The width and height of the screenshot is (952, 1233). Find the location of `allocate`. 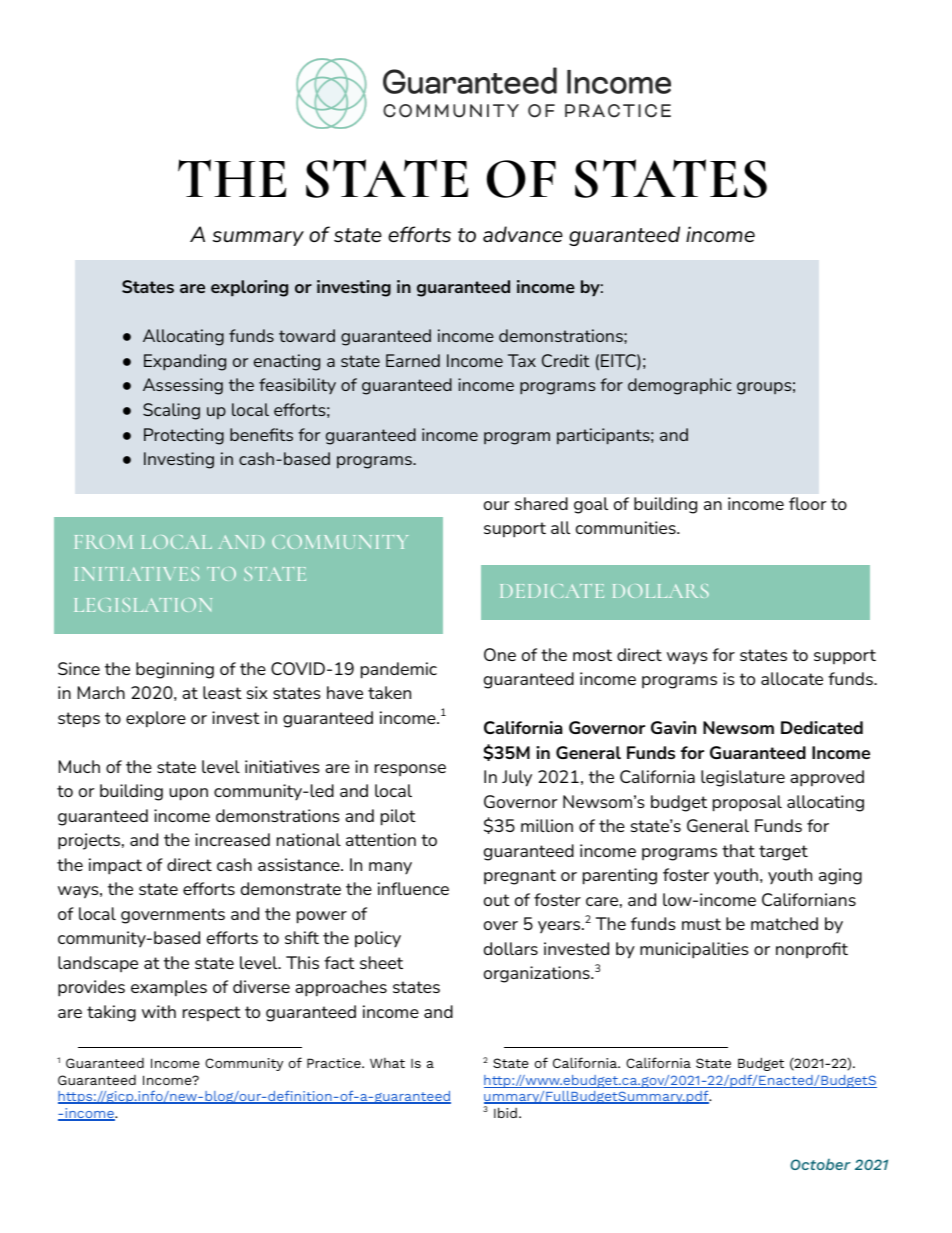

allocate is located at coordinates (792, 678).
